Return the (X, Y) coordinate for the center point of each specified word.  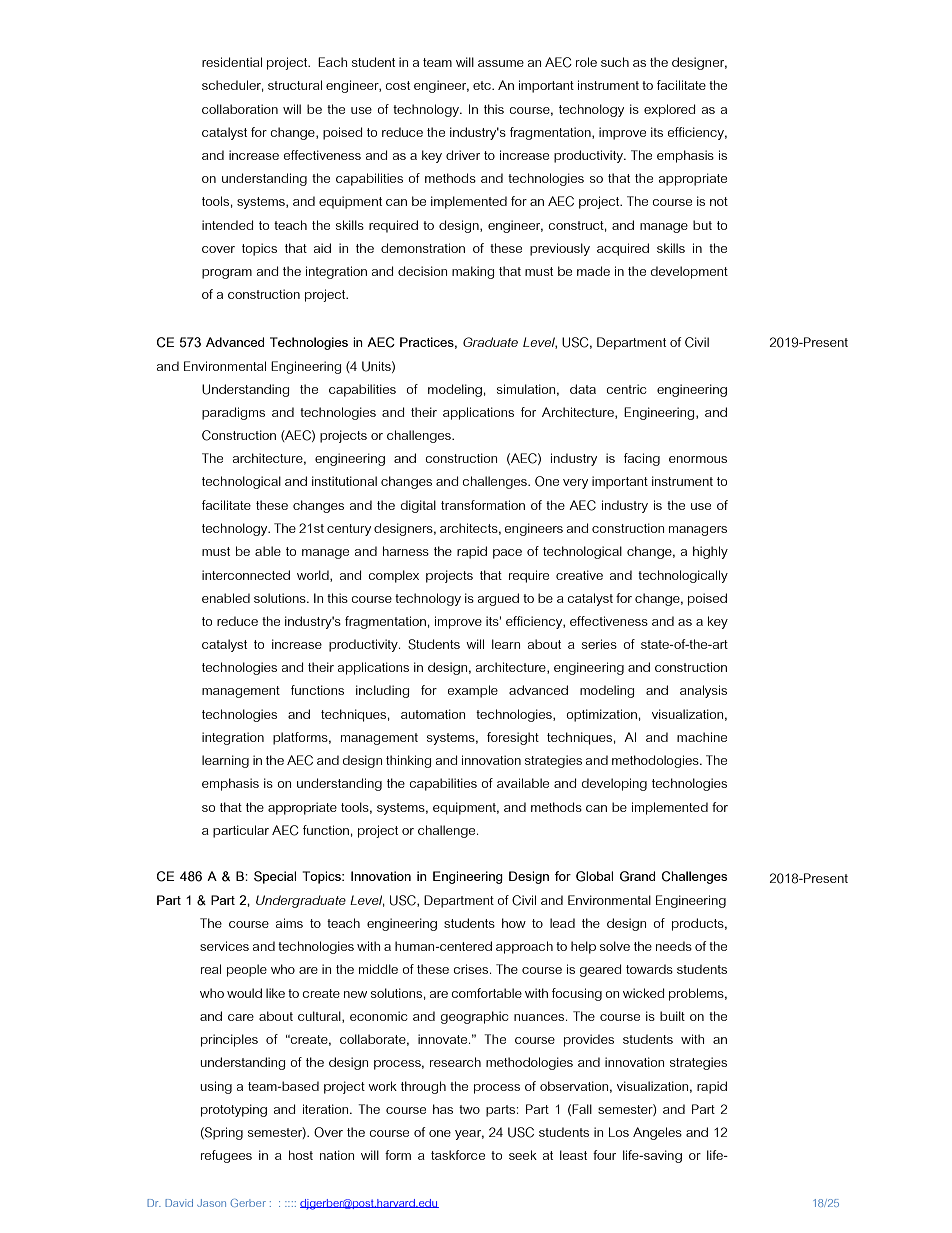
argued (498, 599)
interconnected (246, 575)
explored (669, 110)
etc (483, 85)
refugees (226, 1156)
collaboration (240, 109)
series (599, 644)
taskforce (458, 1155)
